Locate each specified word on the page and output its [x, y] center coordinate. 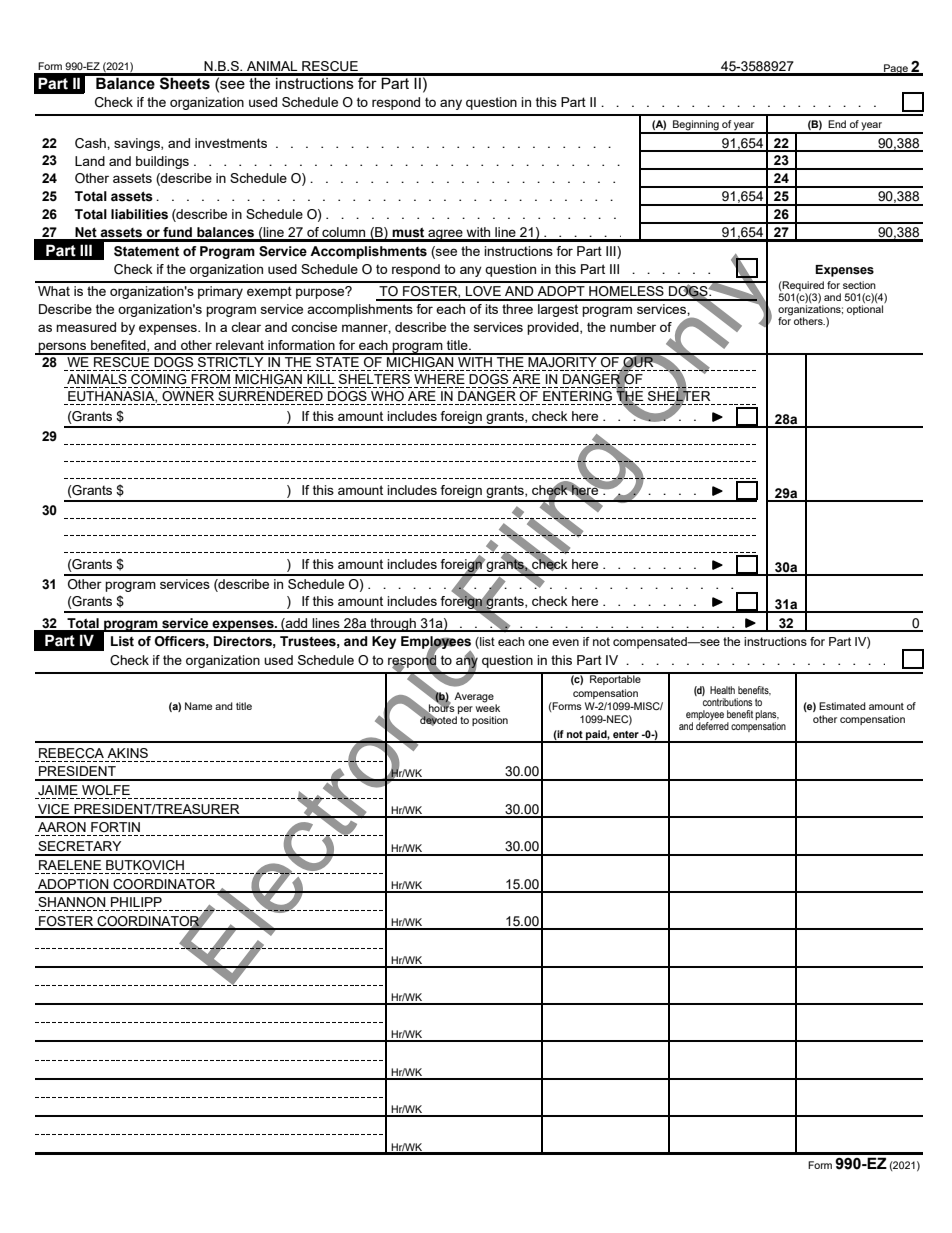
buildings [162, 162]
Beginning [696, 126]
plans [767, 716]
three [517, 309]
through [393, 625]
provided [554, 328]
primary [220, 292]
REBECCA [71, 753]
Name [198, 706]
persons [63, 348]
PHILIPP [136, 902]
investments [231, 143]
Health [722, 690]
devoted [437, 720]
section [859, 285]
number [633, 327]
